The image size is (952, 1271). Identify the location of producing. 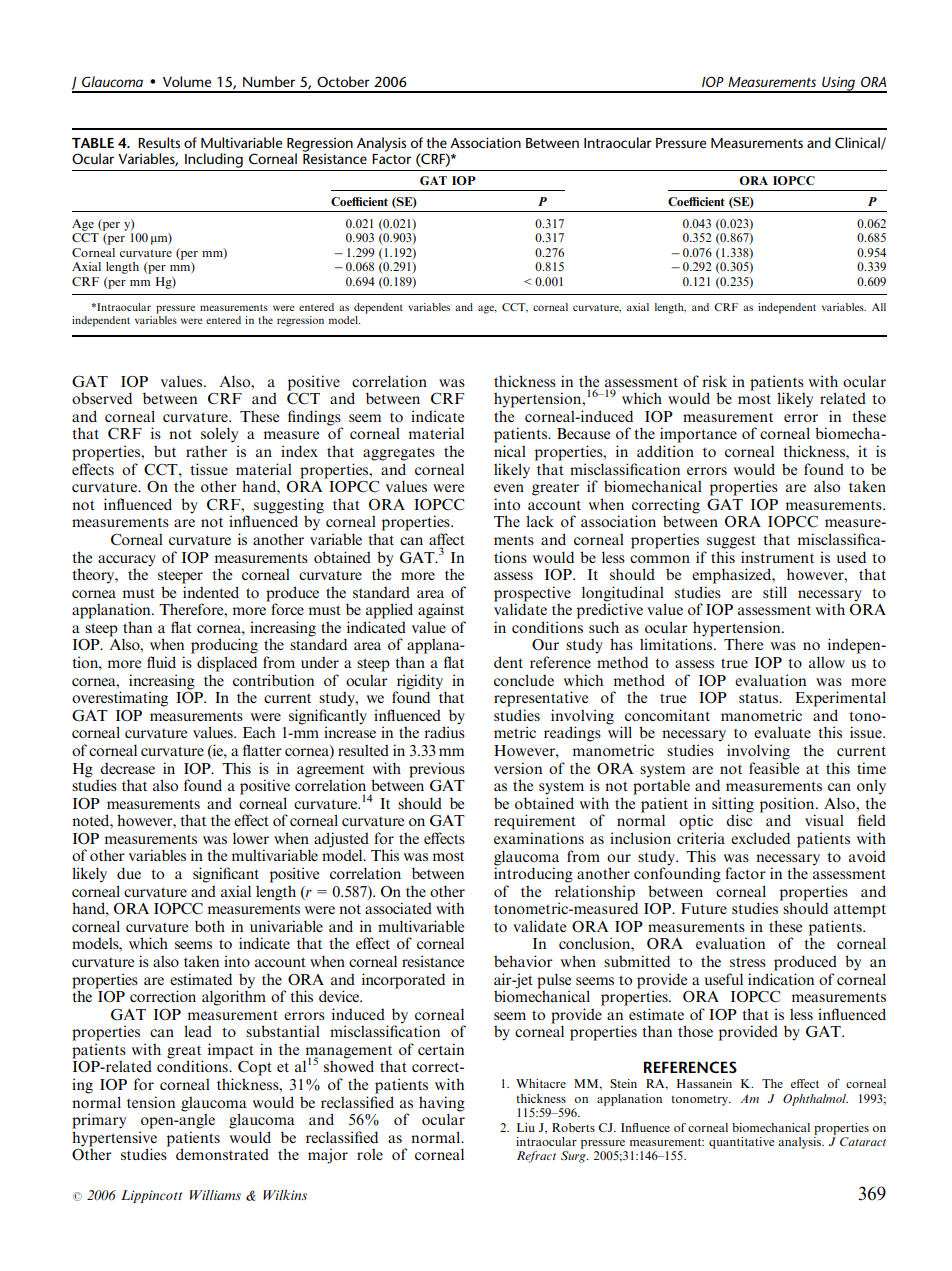
(224, 646).
